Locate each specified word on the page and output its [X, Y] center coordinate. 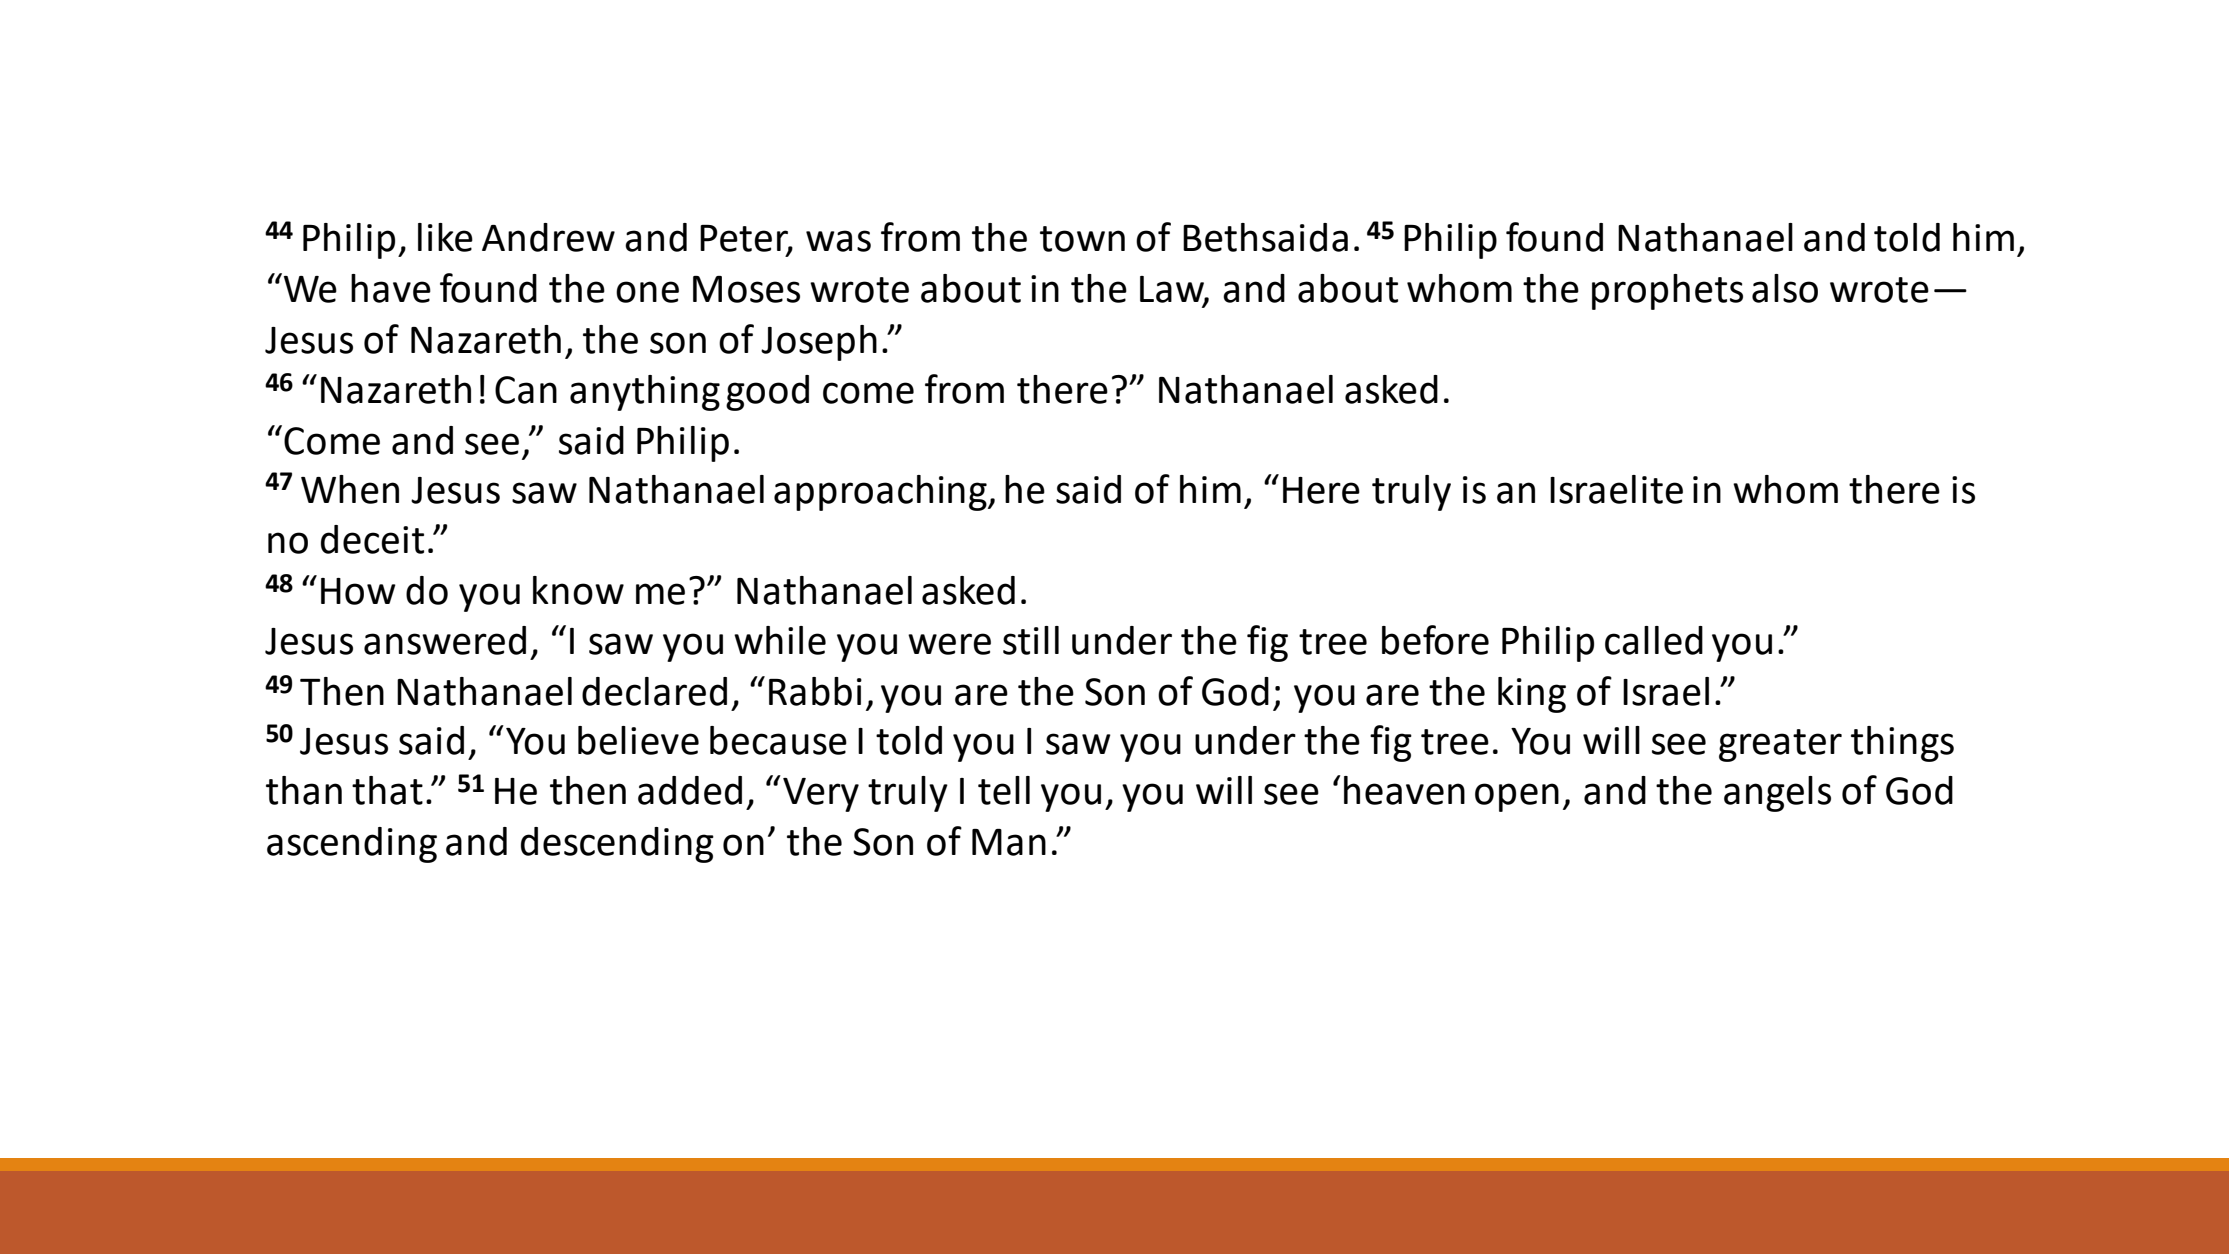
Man [1009, 842]
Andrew [548, 237]
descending [617, 845]
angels [1777, 794]
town [1082, 239]
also [1785, 288]
